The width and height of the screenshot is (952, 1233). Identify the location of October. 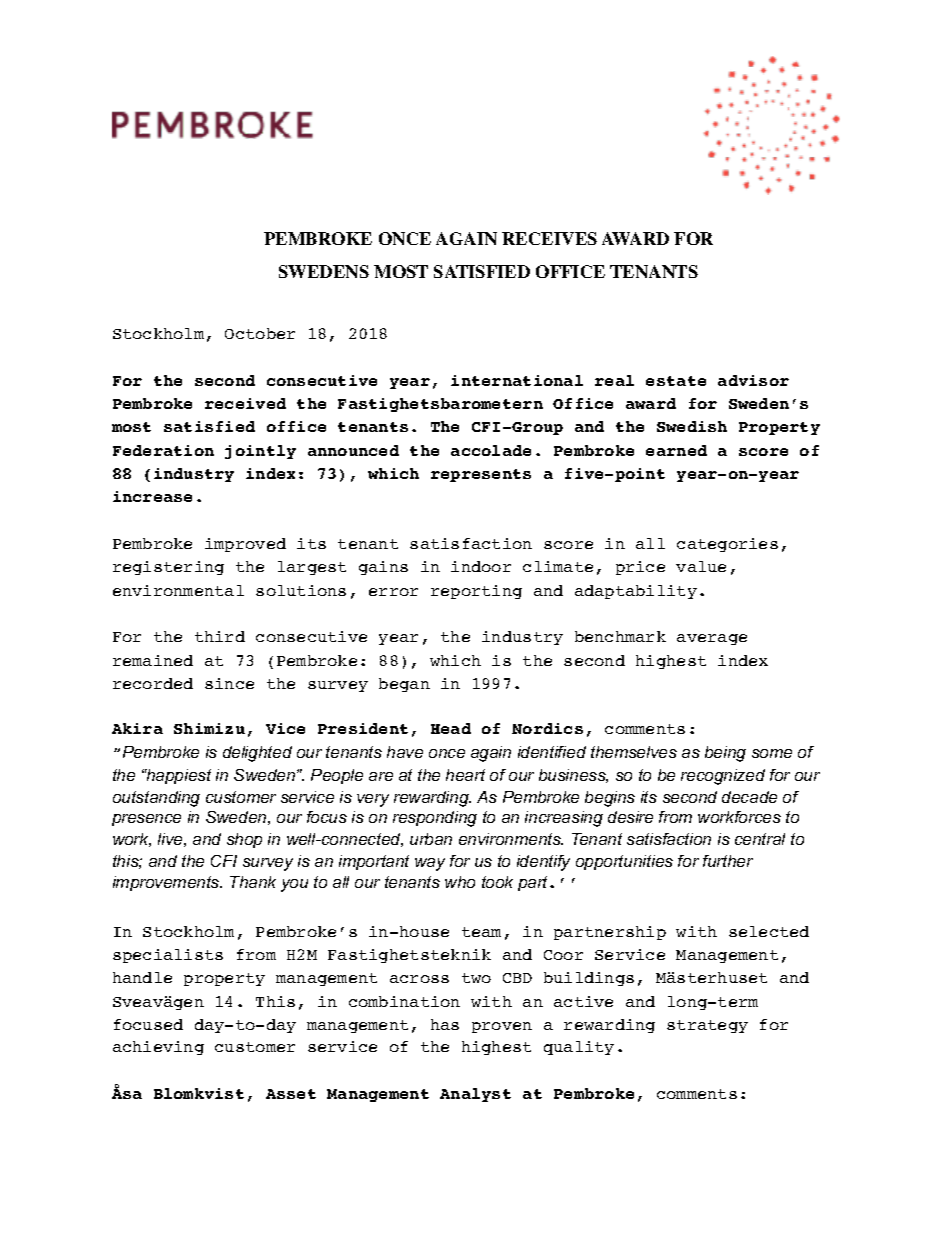
(260, 333).
